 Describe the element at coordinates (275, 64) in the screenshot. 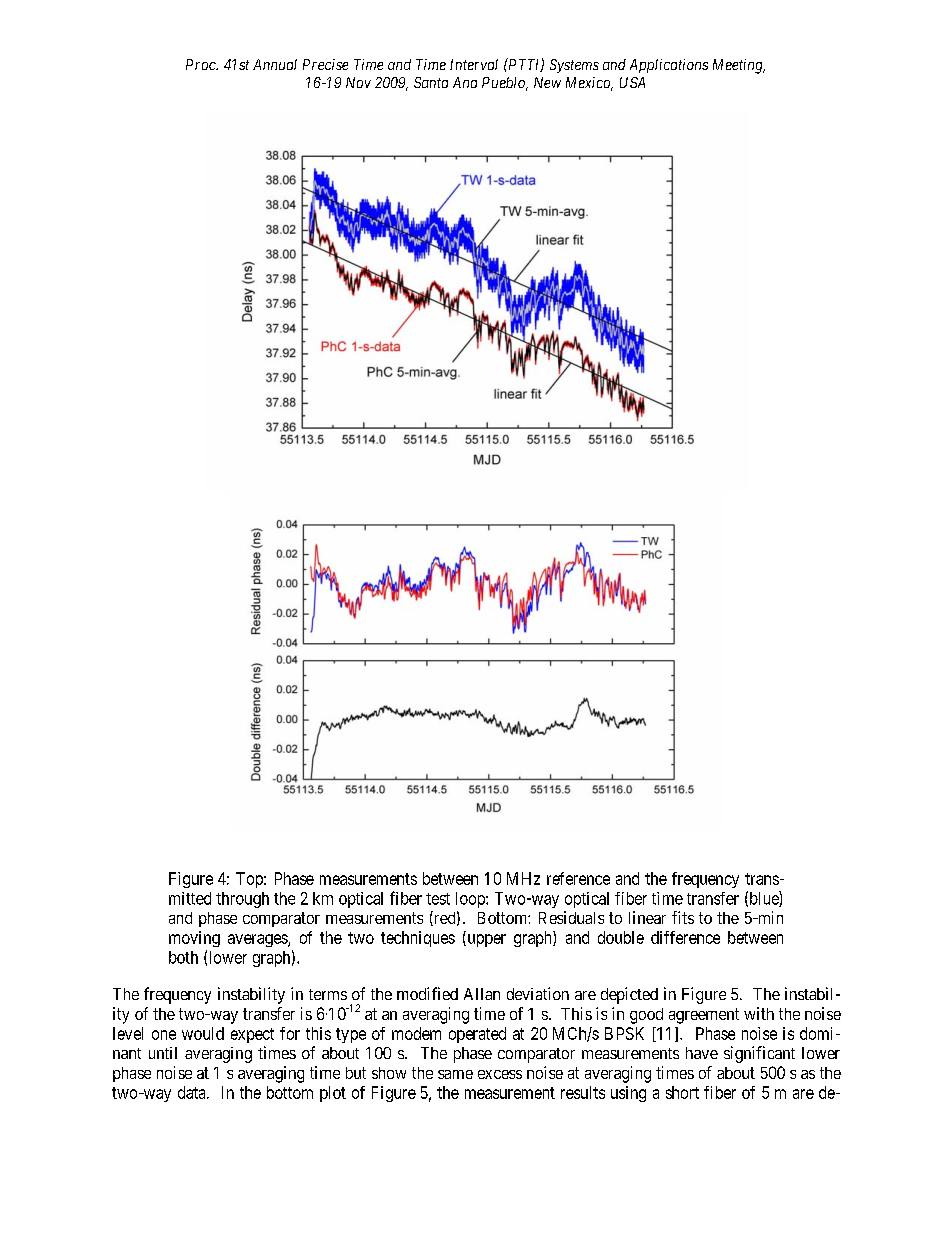

I see `Annual` at that location.
